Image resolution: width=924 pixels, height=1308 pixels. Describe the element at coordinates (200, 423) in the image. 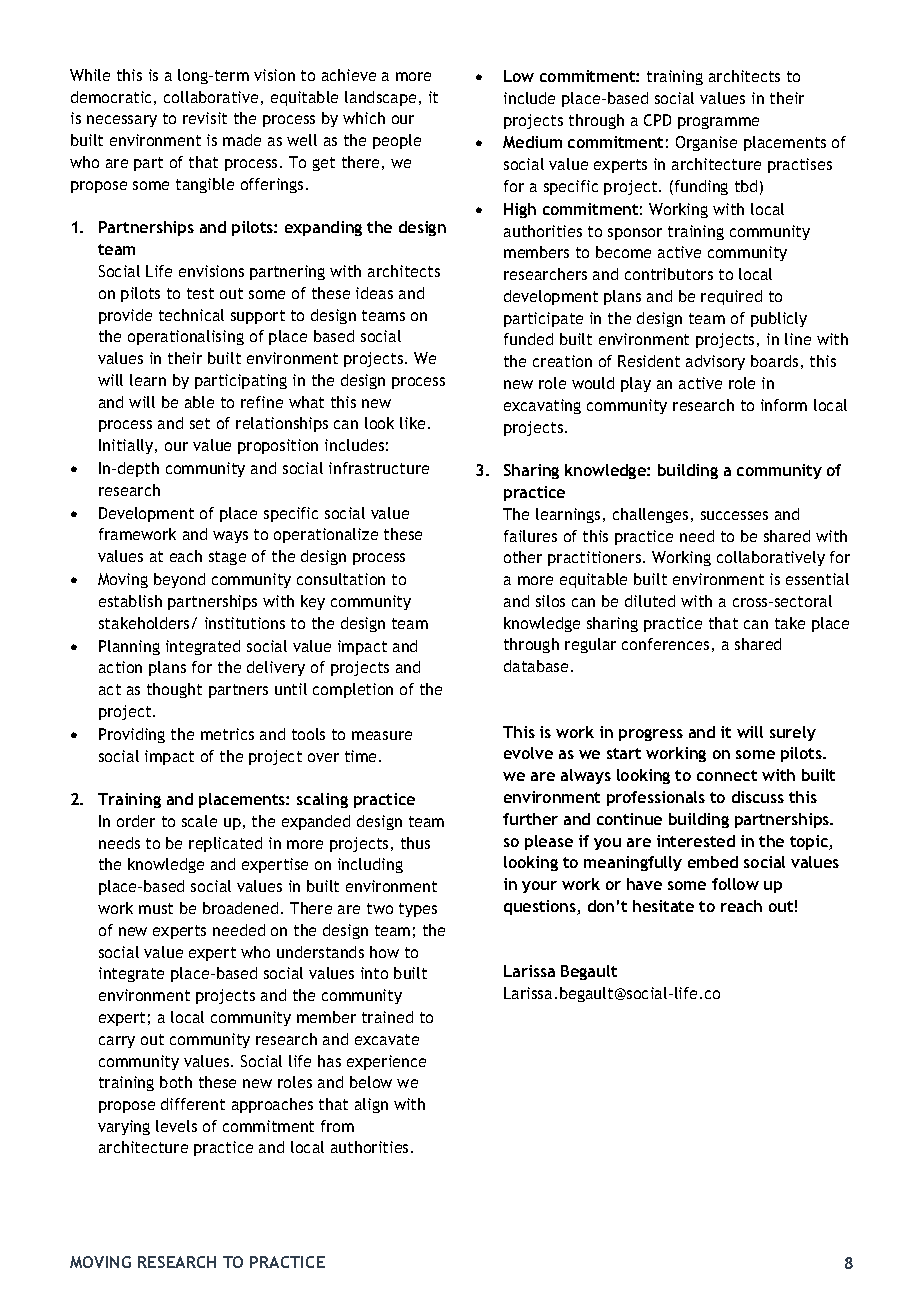

I see `set` at that location.
